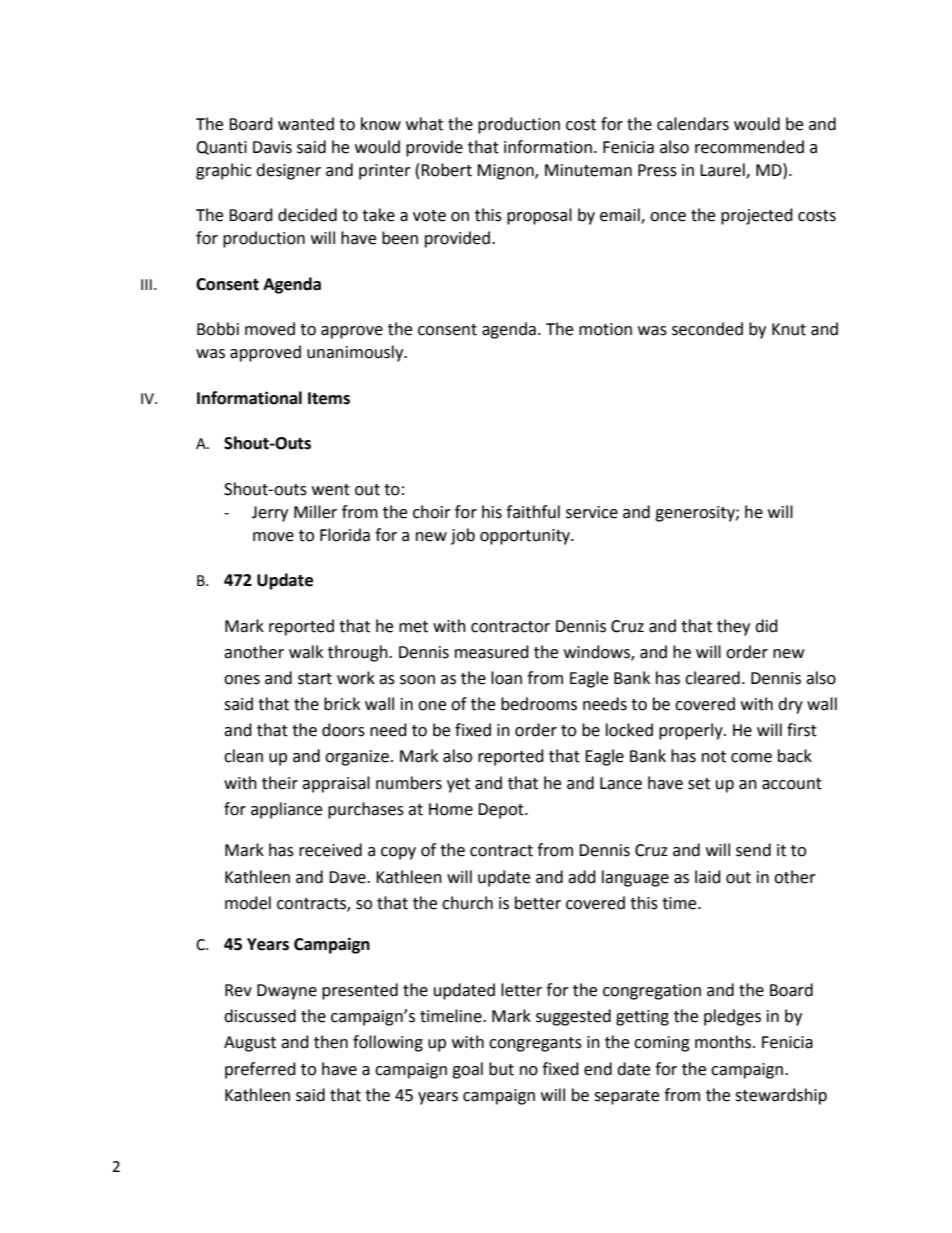  Describe the element at coordinates (712, 678) in the screenshot. I see `cleared` at that location.
